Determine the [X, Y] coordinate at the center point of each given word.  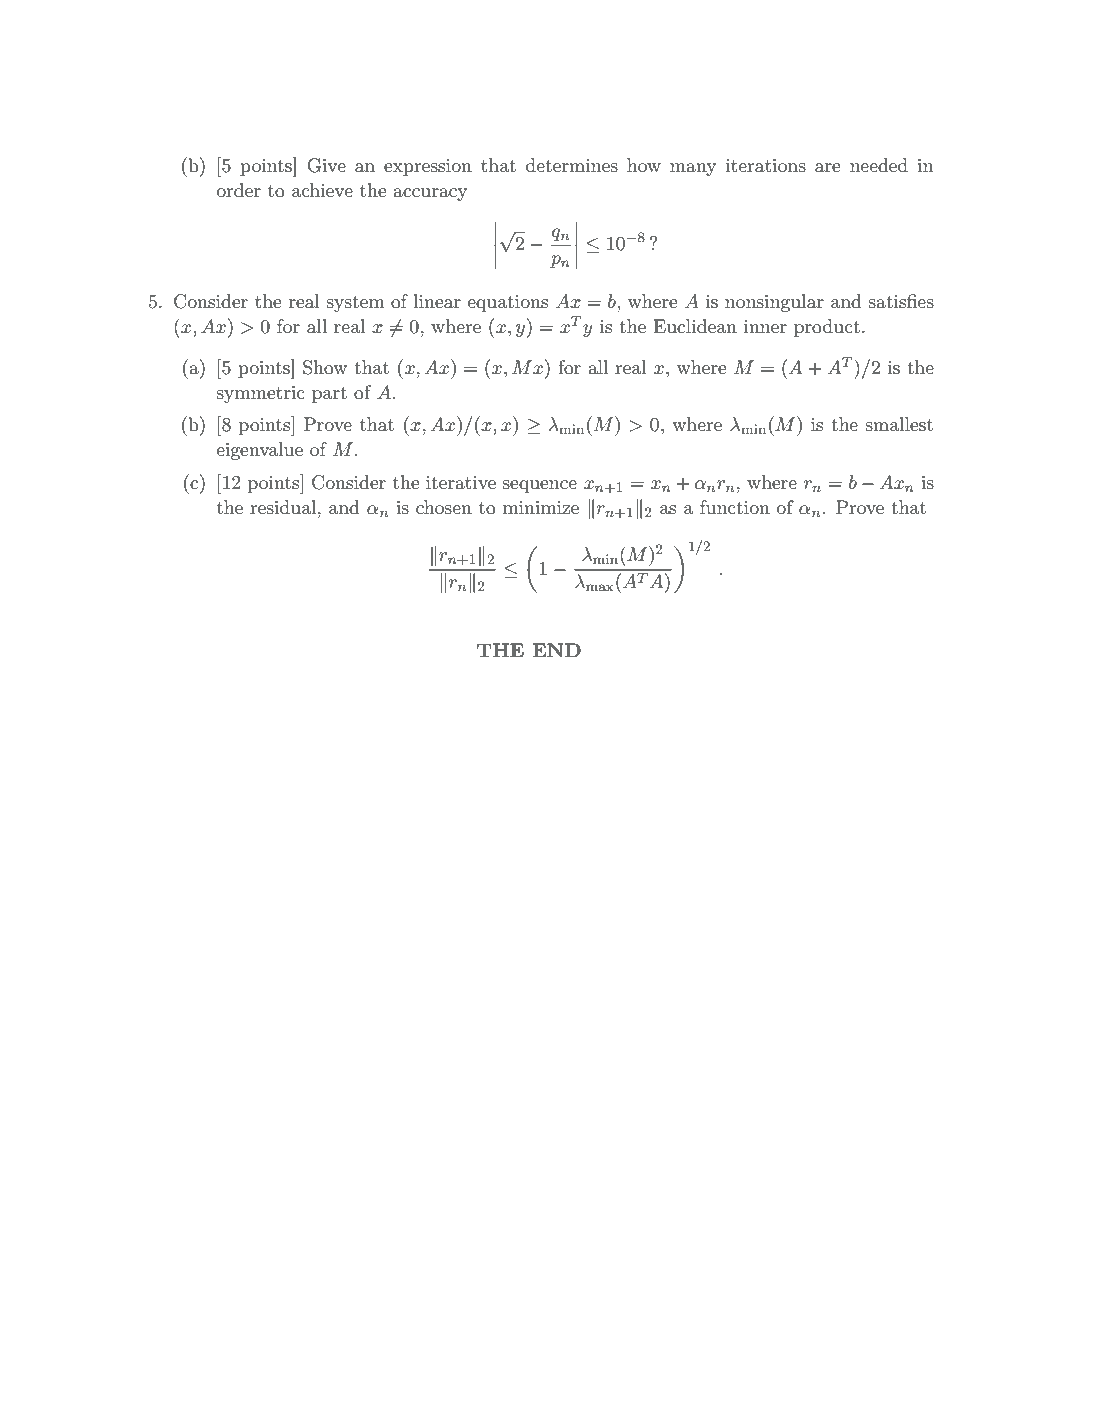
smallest [899, 424]
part [329, 395]
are [828, 168]
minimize [541, 508]
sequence [540, 486]
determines [572, 165]
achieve [322, 190]
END [556, 650]
